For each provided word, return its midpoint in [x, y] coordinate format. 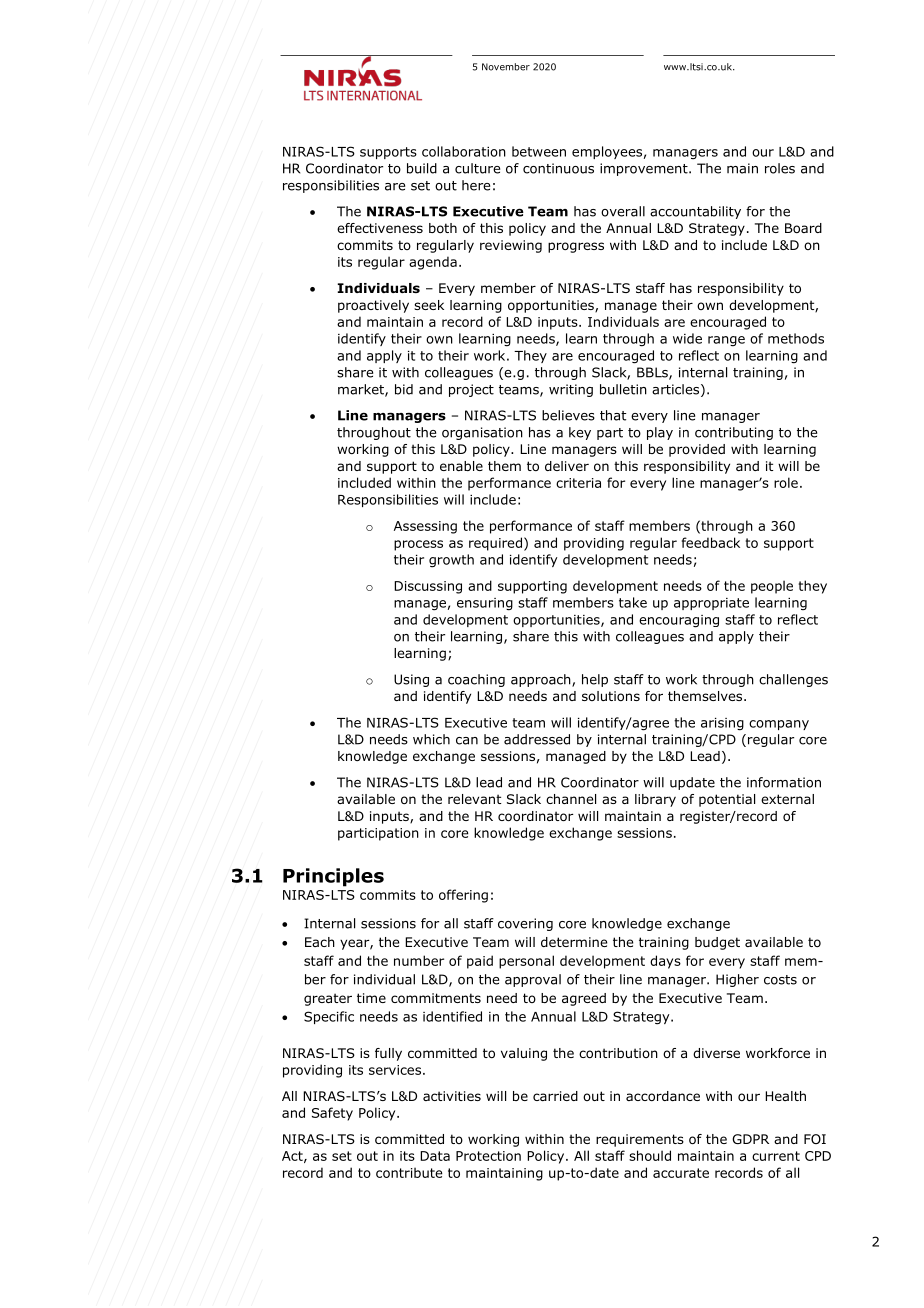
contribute [409, 1172]
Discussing [428, 587]
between [539, 151]
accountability [695, 212]
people [772, 587]
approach [542, 680]
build [422, 168]
